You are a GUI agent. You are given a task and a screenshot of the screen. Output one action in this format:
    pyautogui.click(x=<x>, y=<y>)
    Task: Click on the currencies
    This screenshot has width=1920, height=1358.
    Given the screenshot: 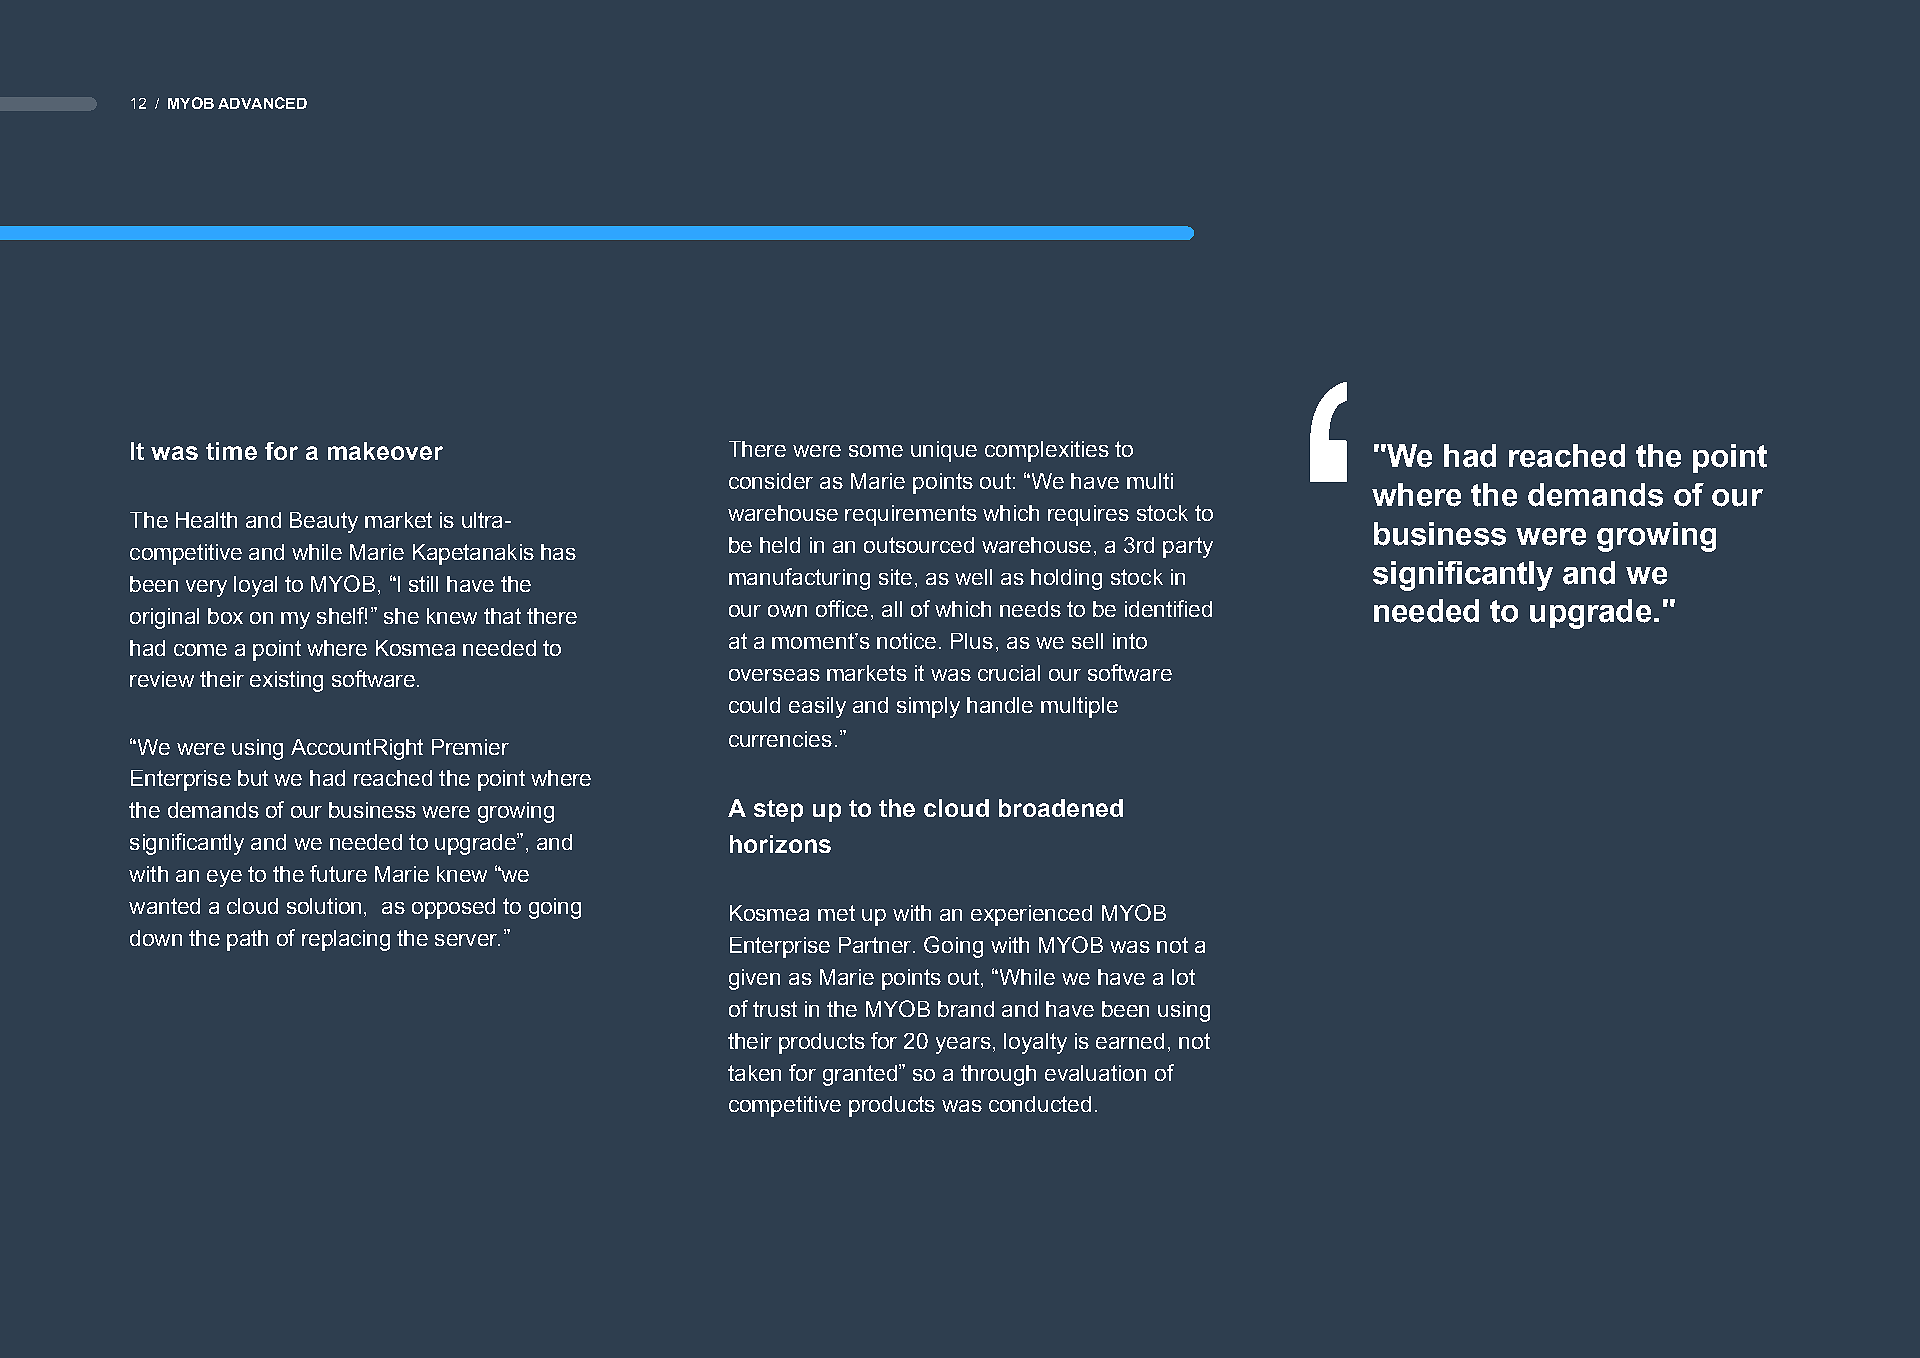 What is the action you would take?
    pyautogui.click(x=780, y=739)
